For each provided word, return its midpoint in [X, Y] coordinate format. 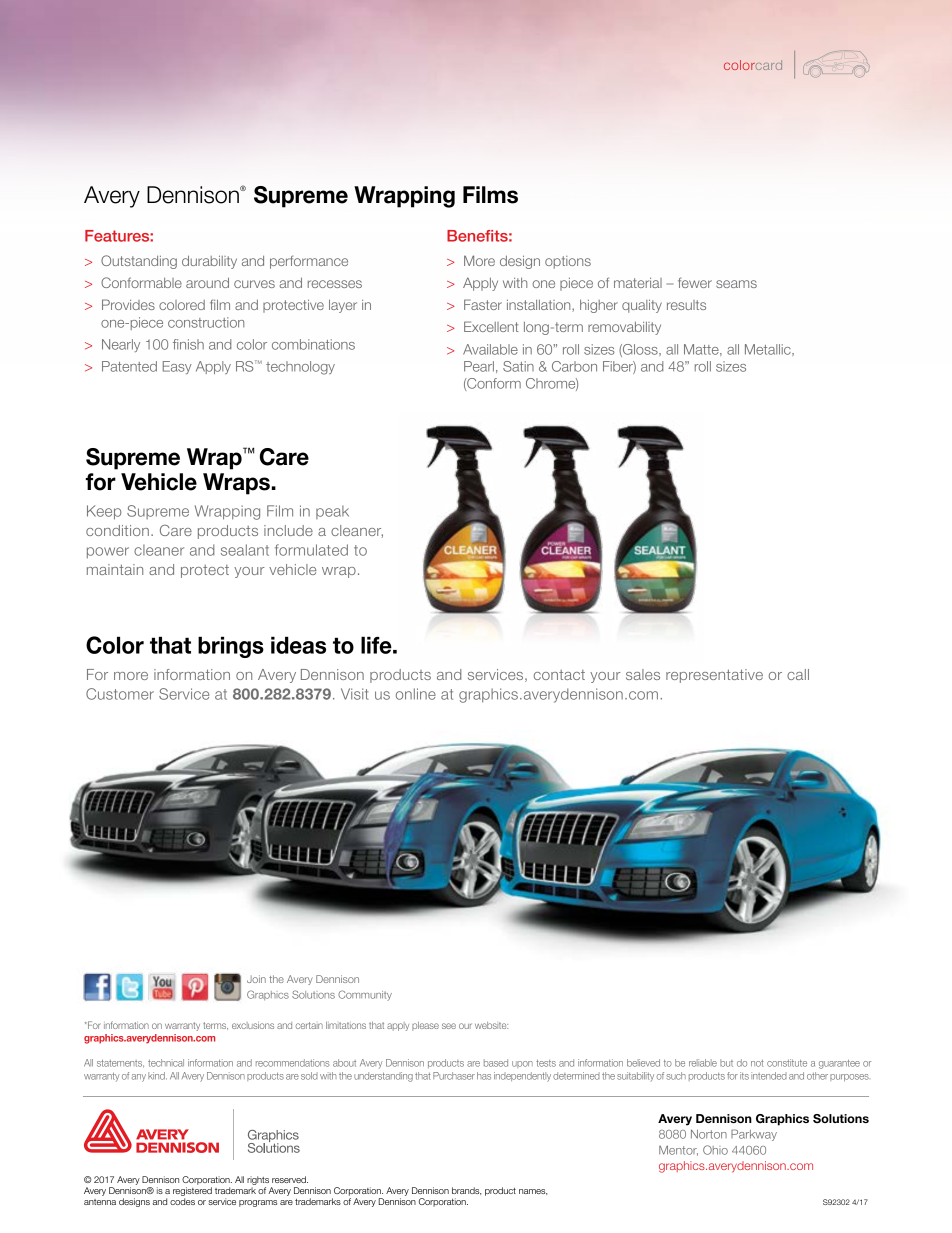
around [207, 282]
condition [117, 530]
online [416, 694]
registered [192, 1191]
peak [332, 512]
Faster [483, 304]
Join [256, 979]
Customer [120, 694]
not [757, 1063]
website [491, 1025]
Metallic [769, 349]
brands [467, 1191]
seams [736, 284]
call [798, 674]
